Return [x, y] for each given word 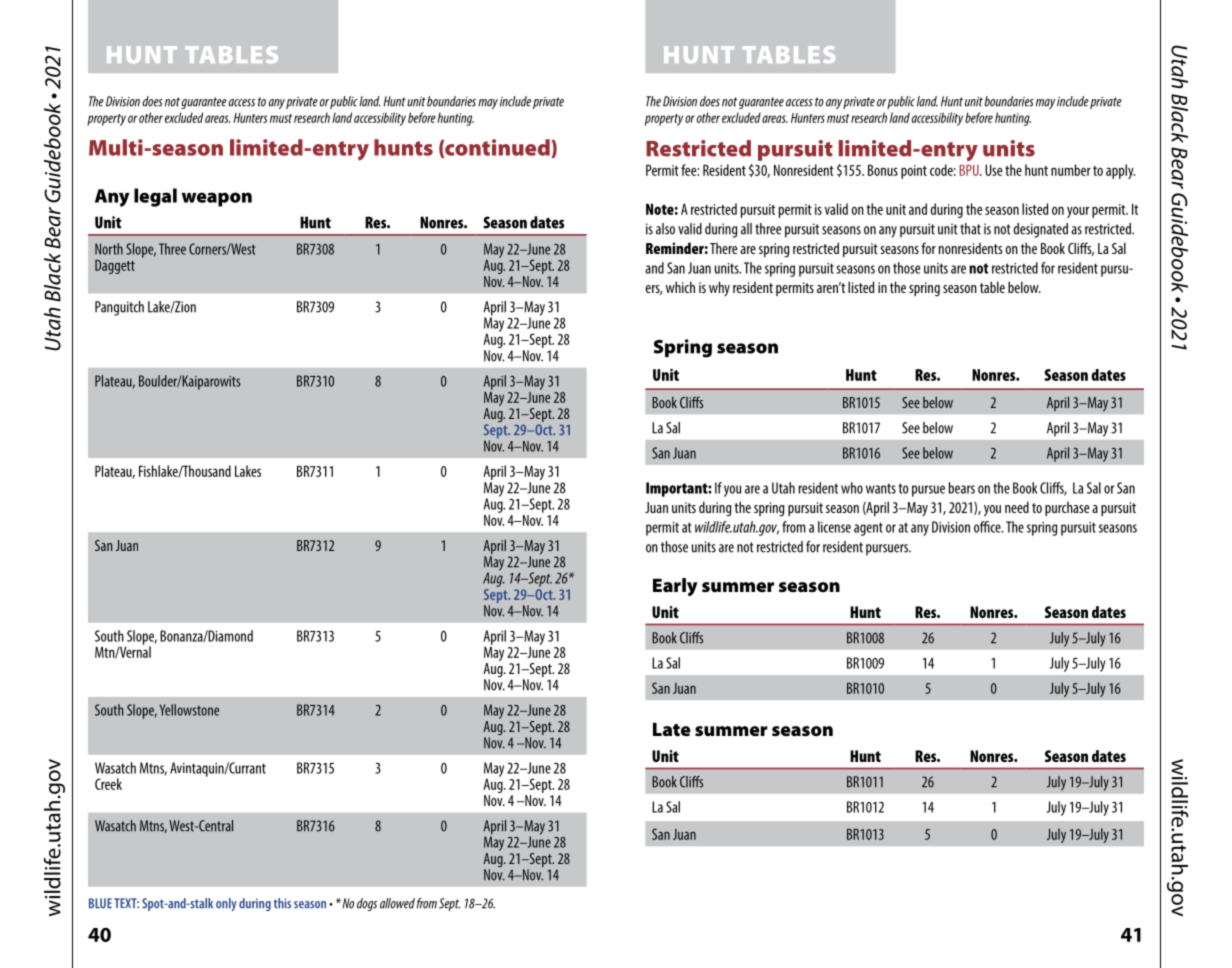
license [834, 527]
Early [675, 587]
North [109, 249]
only [226, 904]
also [665, 229]
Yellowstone [189, 710]
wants [881, 488]
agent [868, 529]
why [719, 288]
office [988, 527]
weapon [217, 199]
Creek [108, 784]
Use [993, 170]
